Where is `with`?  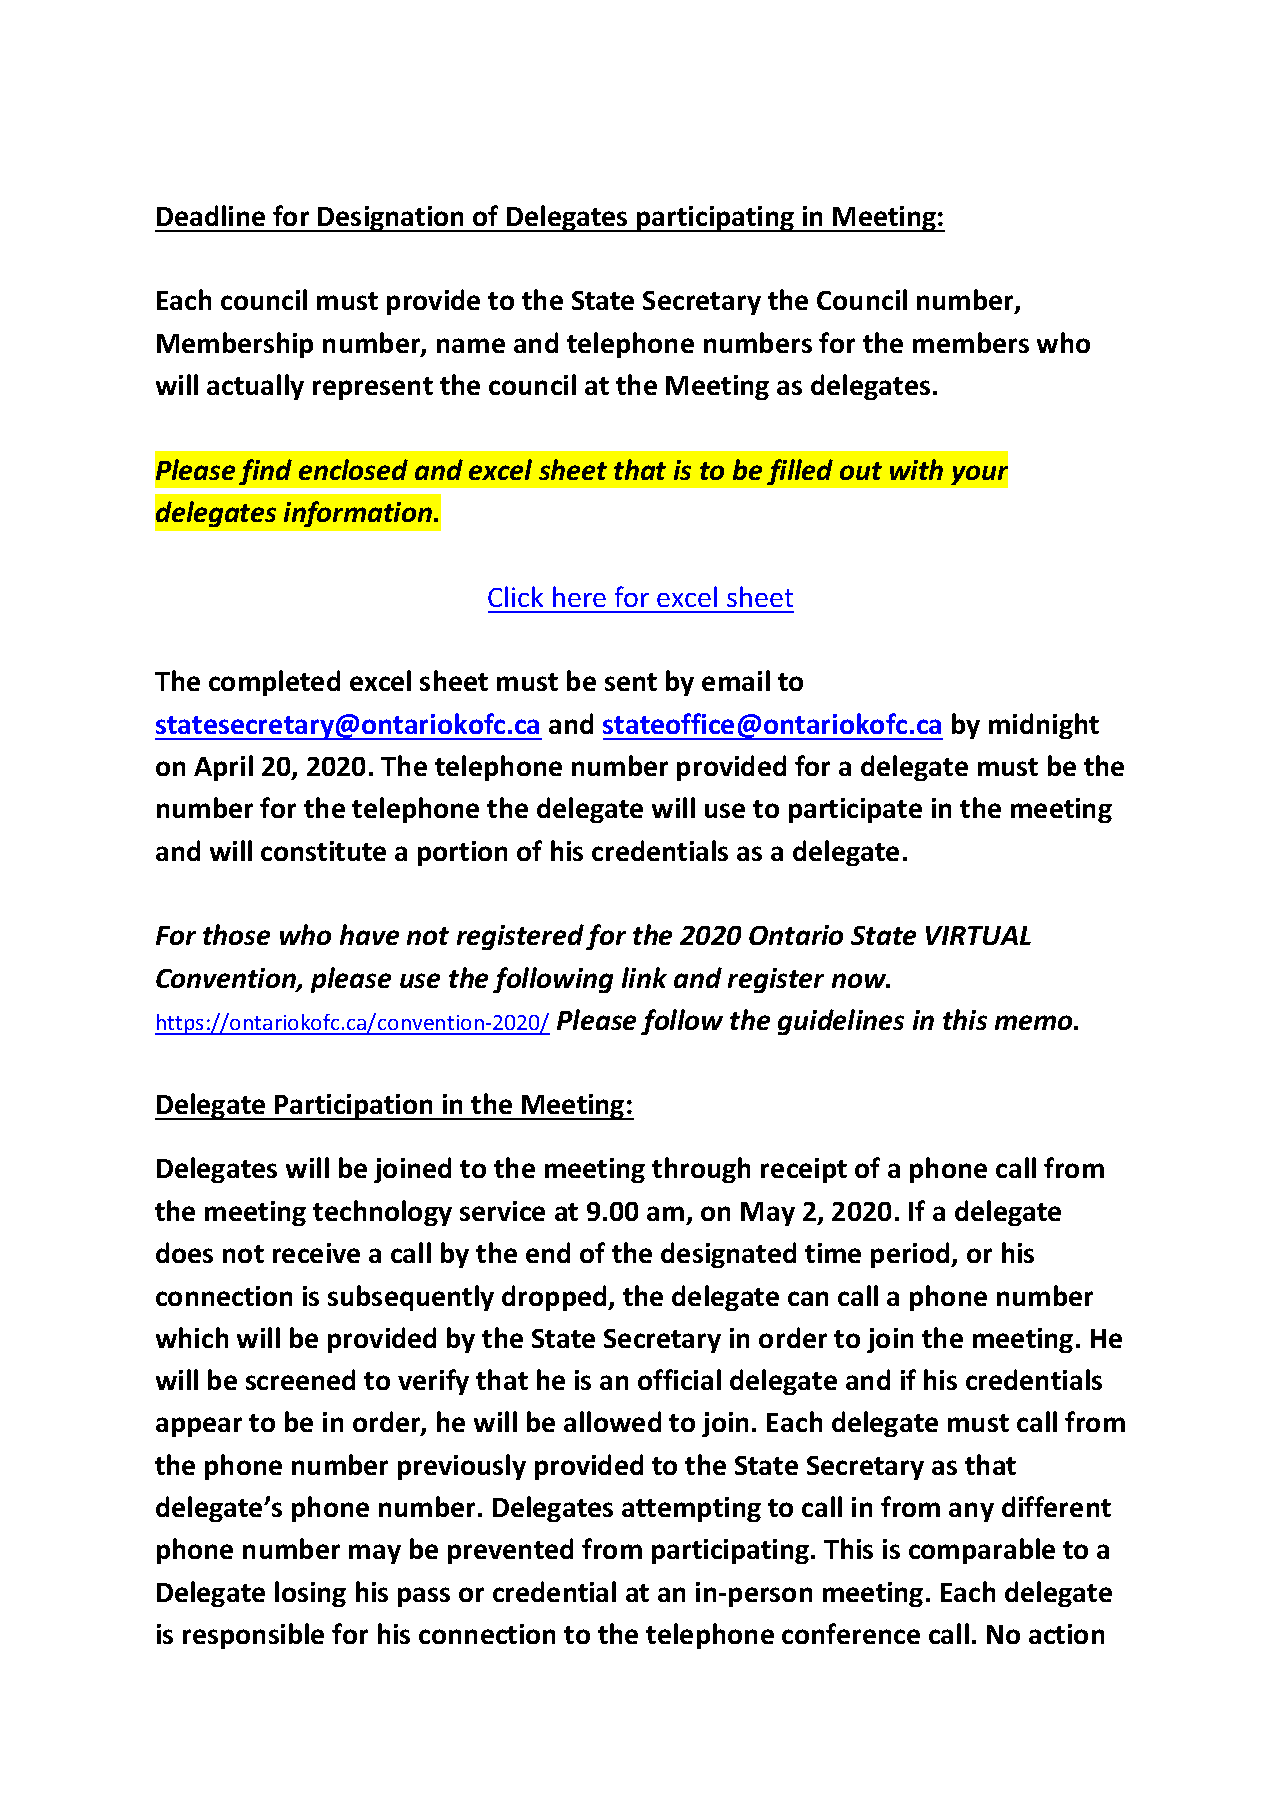 with is located at coordinates (916, 469).
